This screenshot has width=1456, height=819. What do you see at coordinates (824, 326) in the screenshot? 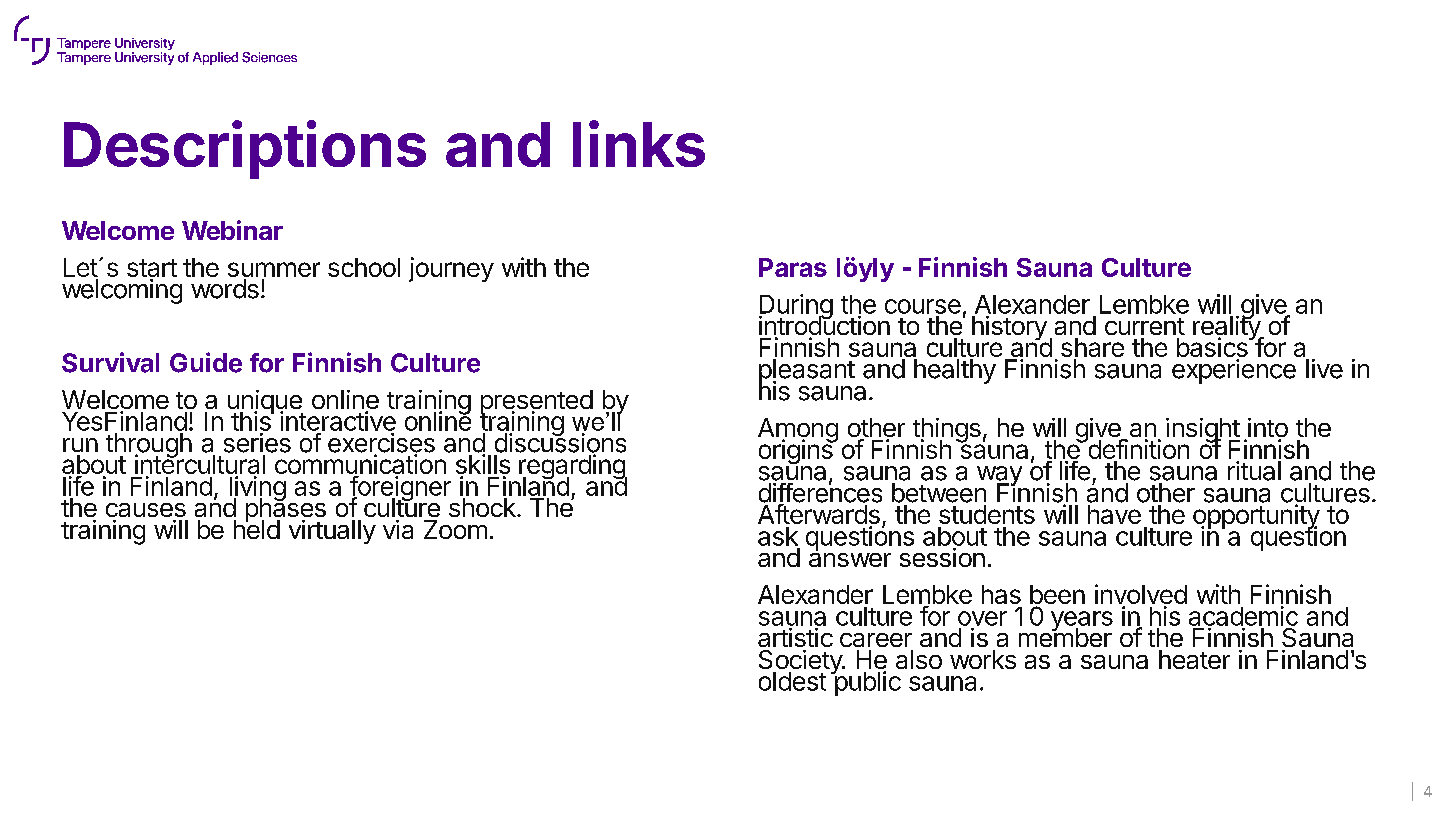
I see `introduction` at bounding box center [824, 326].
